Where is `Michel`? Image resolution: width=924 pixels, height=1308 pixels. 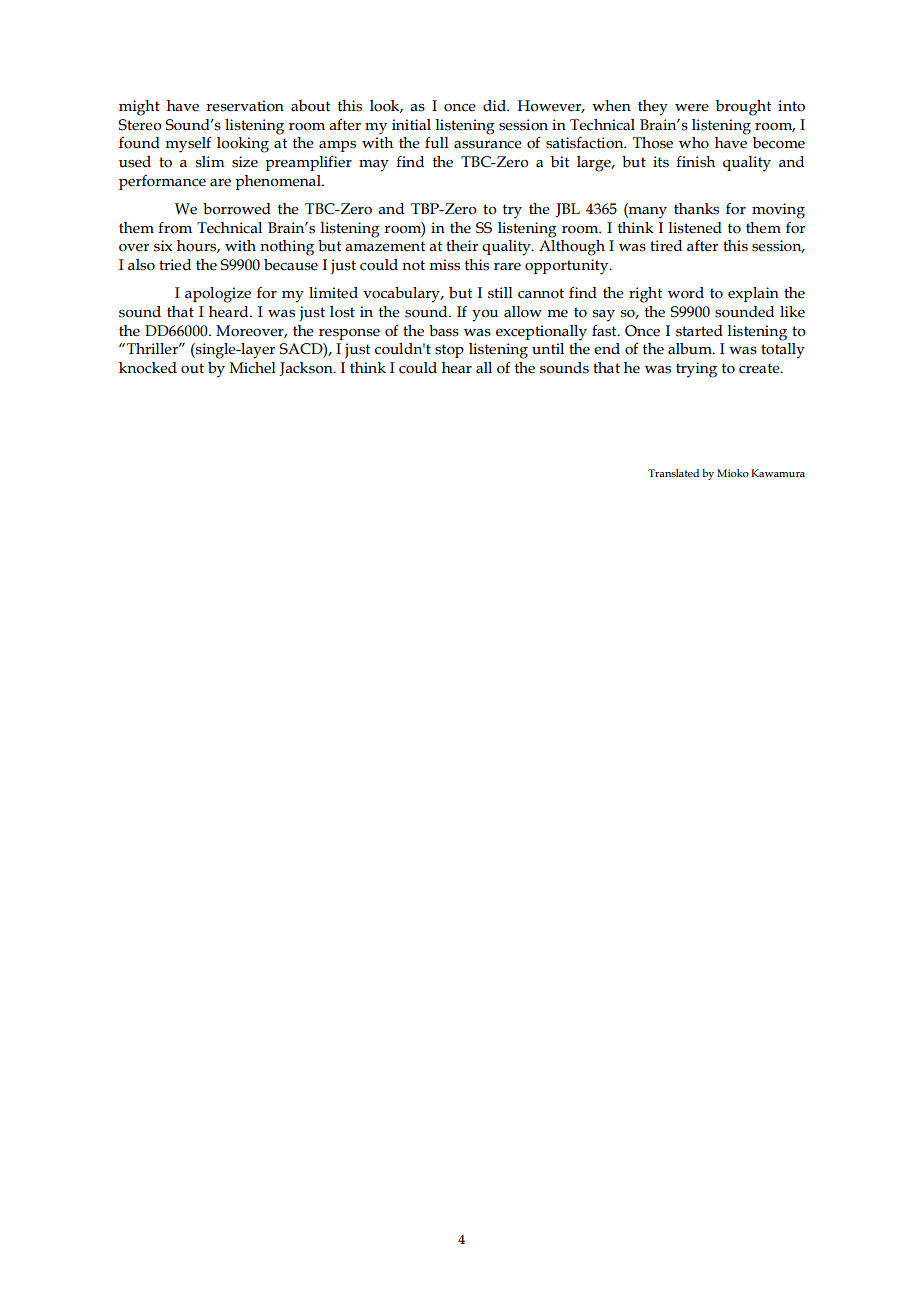 Michel is located at coordinates (253, 368).
